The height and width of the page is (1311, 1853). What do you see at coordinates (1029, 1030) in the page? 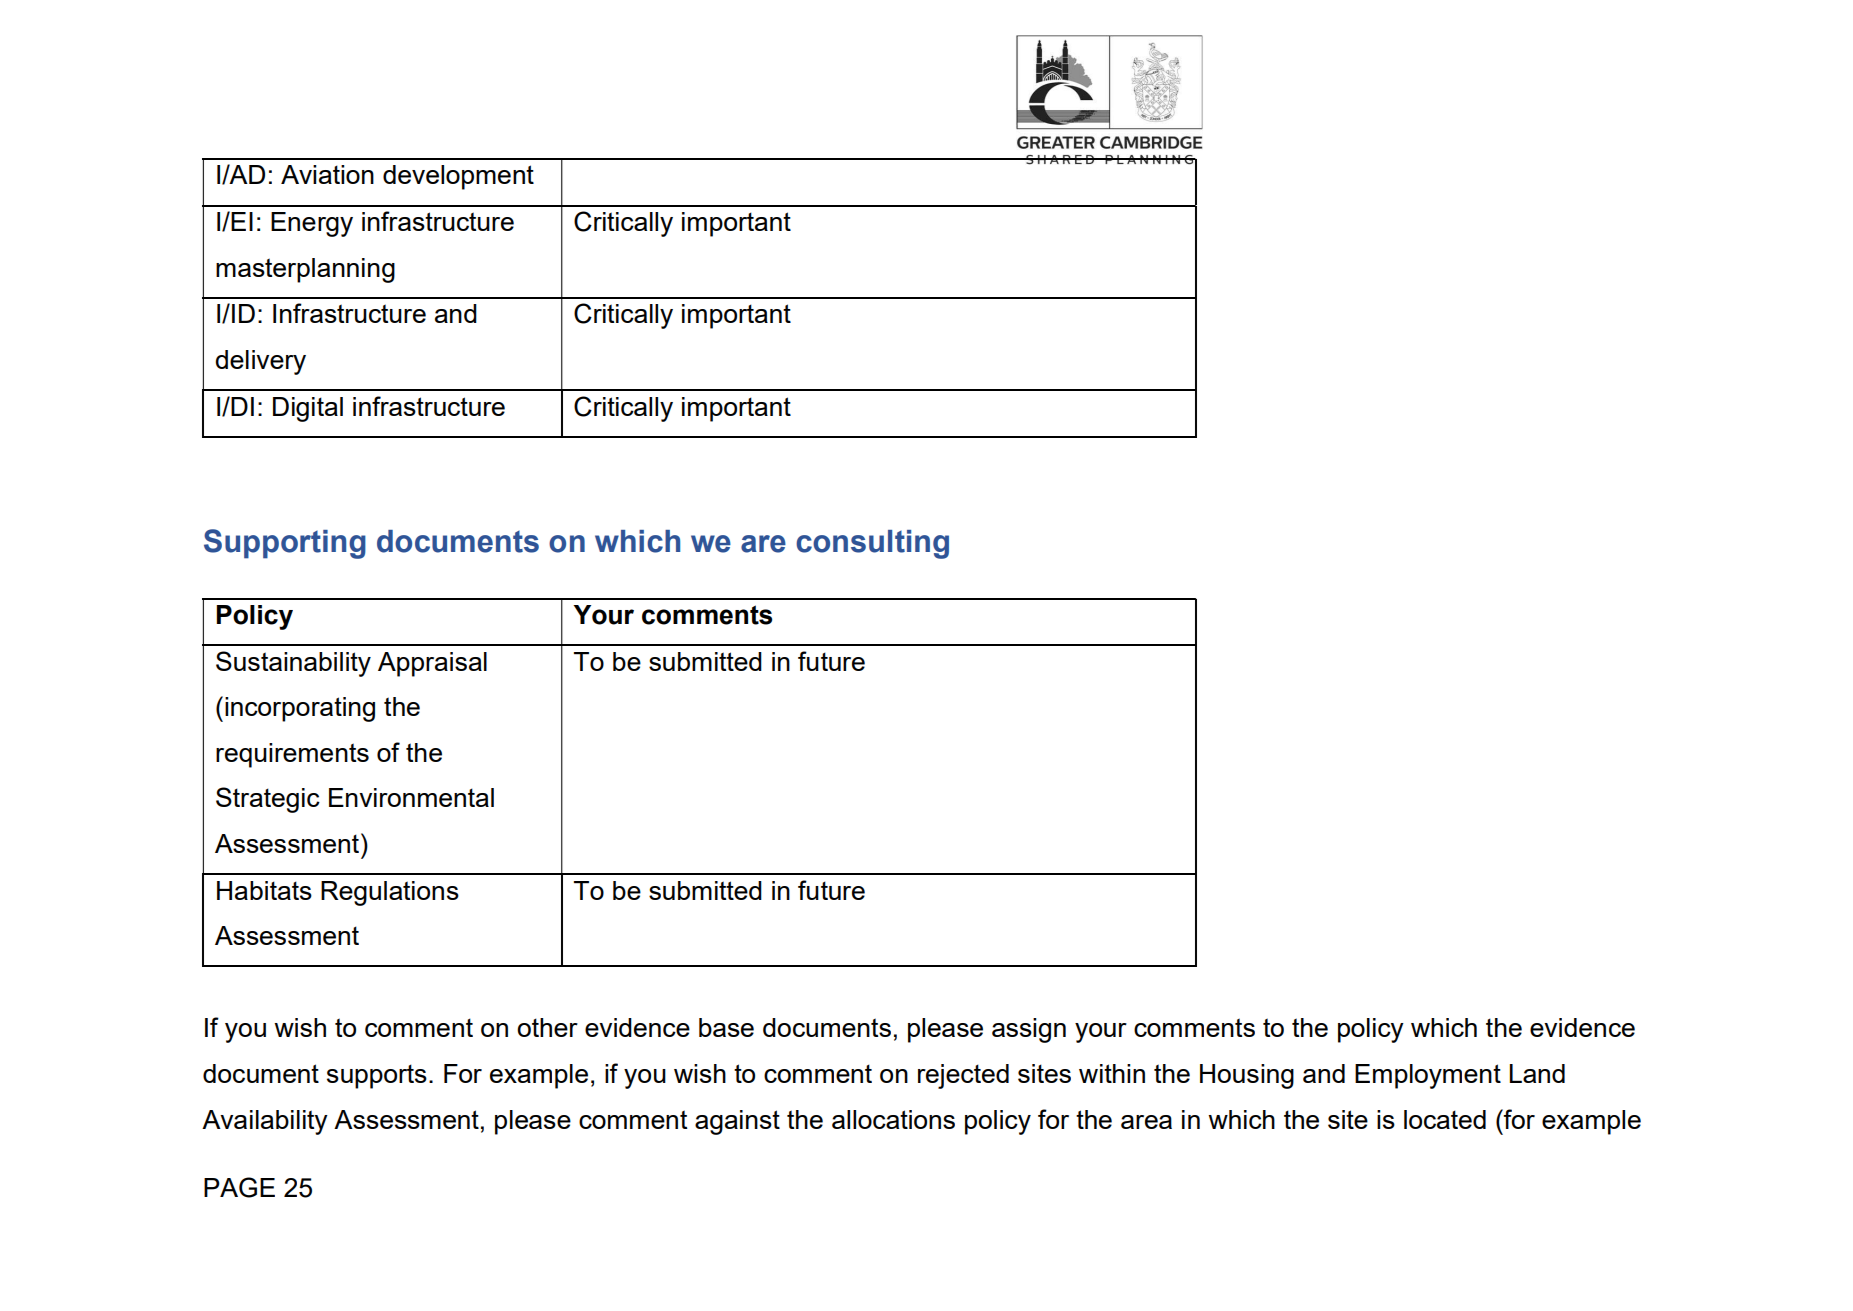
I see `assign` at bounding box center [1029, 1030].
